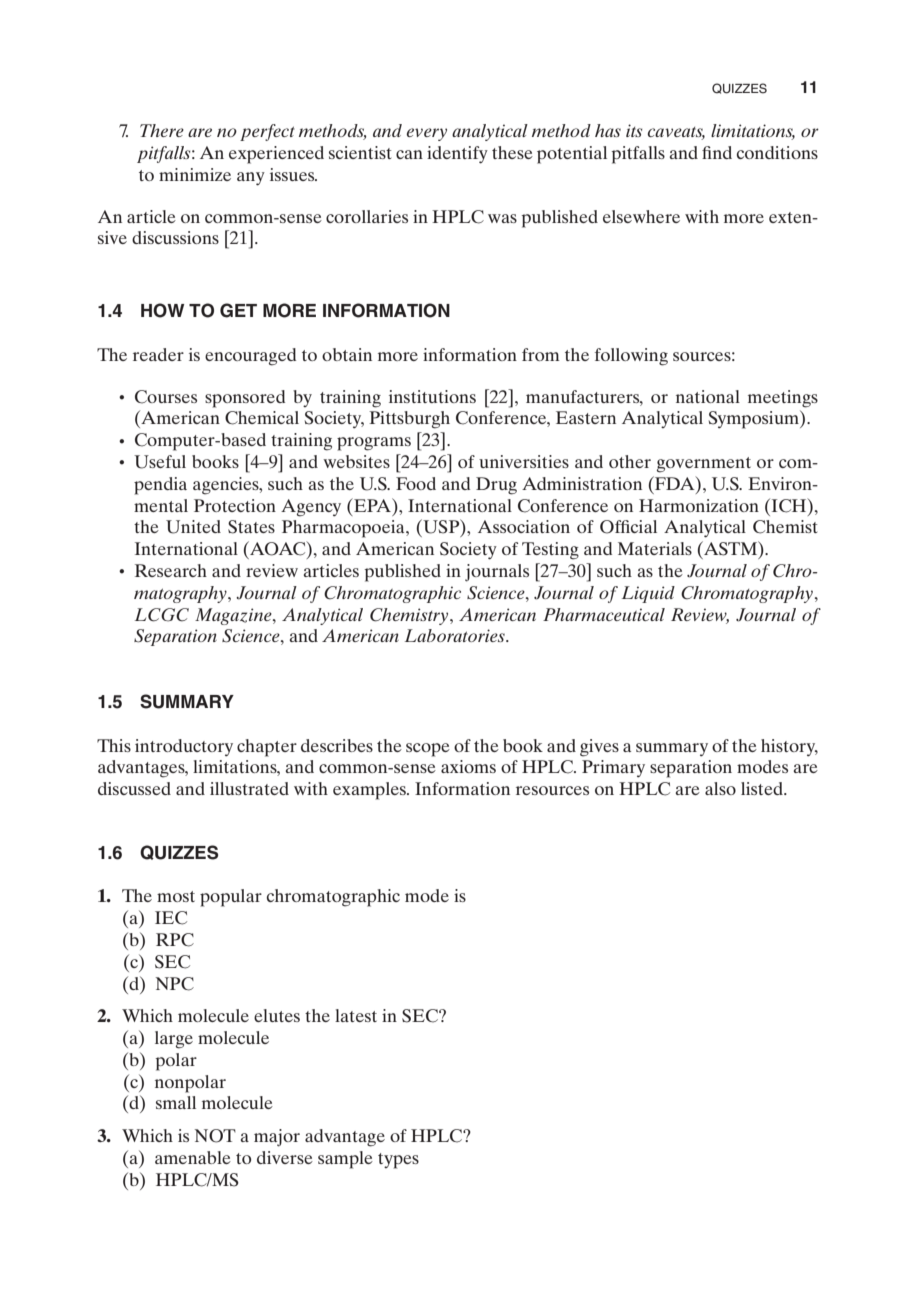 This screenshot has width=921, height=1316. I want to click on illustrated, so click(249, 788).
